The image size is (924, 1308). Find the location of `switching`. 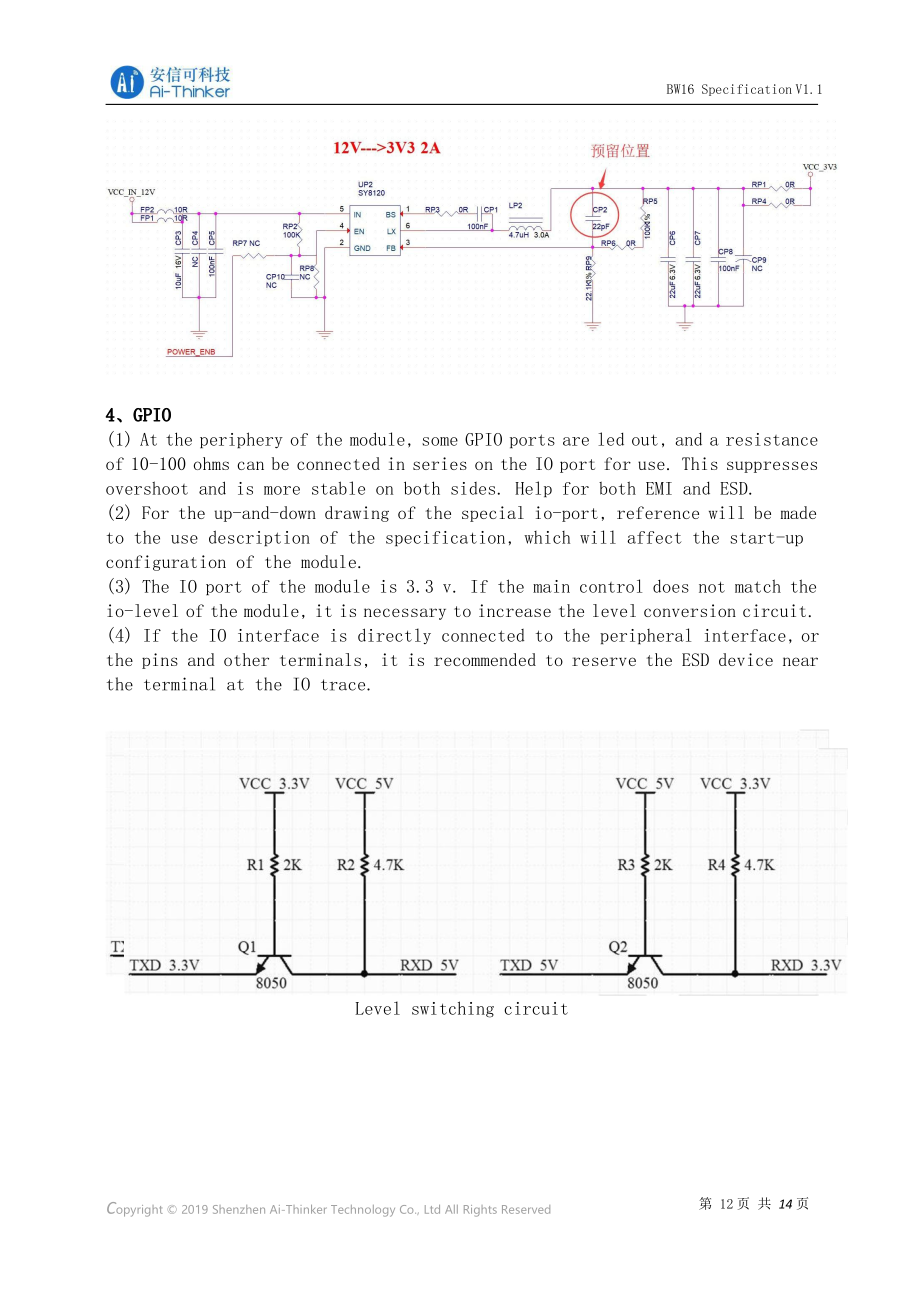

switching is located at coordinates (453, 1009).
